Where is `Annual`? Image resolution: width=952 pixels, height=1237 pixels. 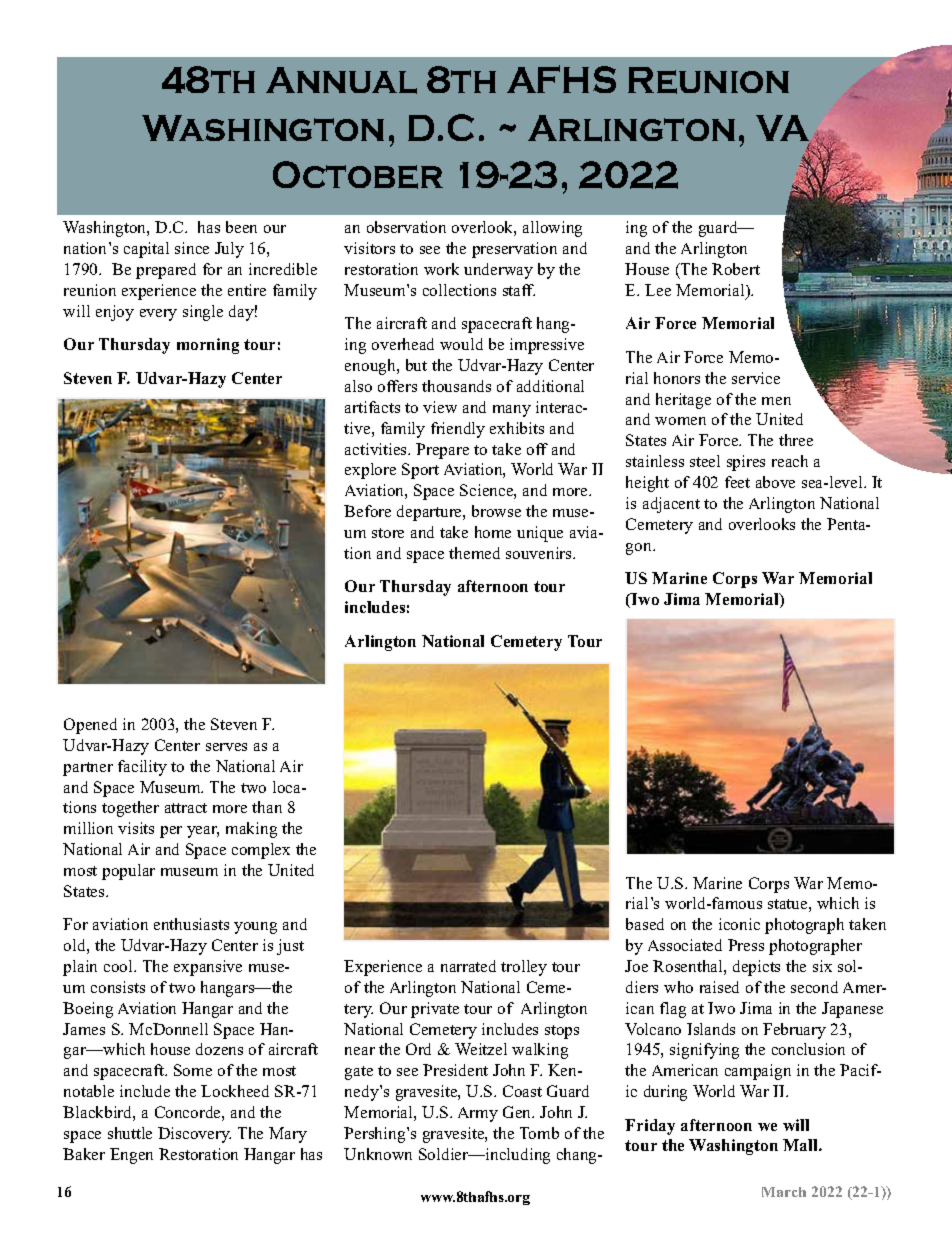 Annual is located at coordinates (341, 80).
